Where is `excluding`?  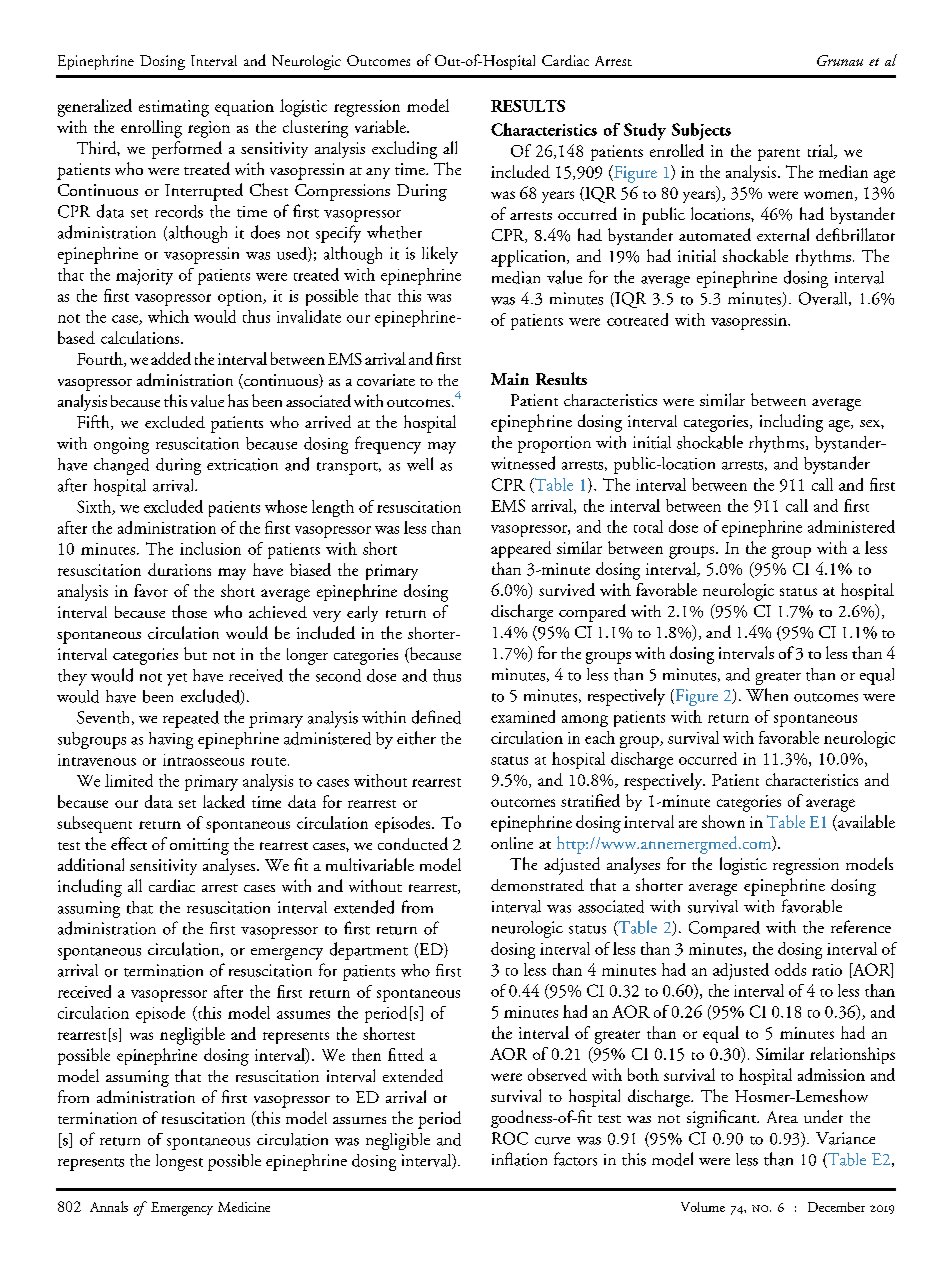 excluding is located at coordinates (404, 150).
